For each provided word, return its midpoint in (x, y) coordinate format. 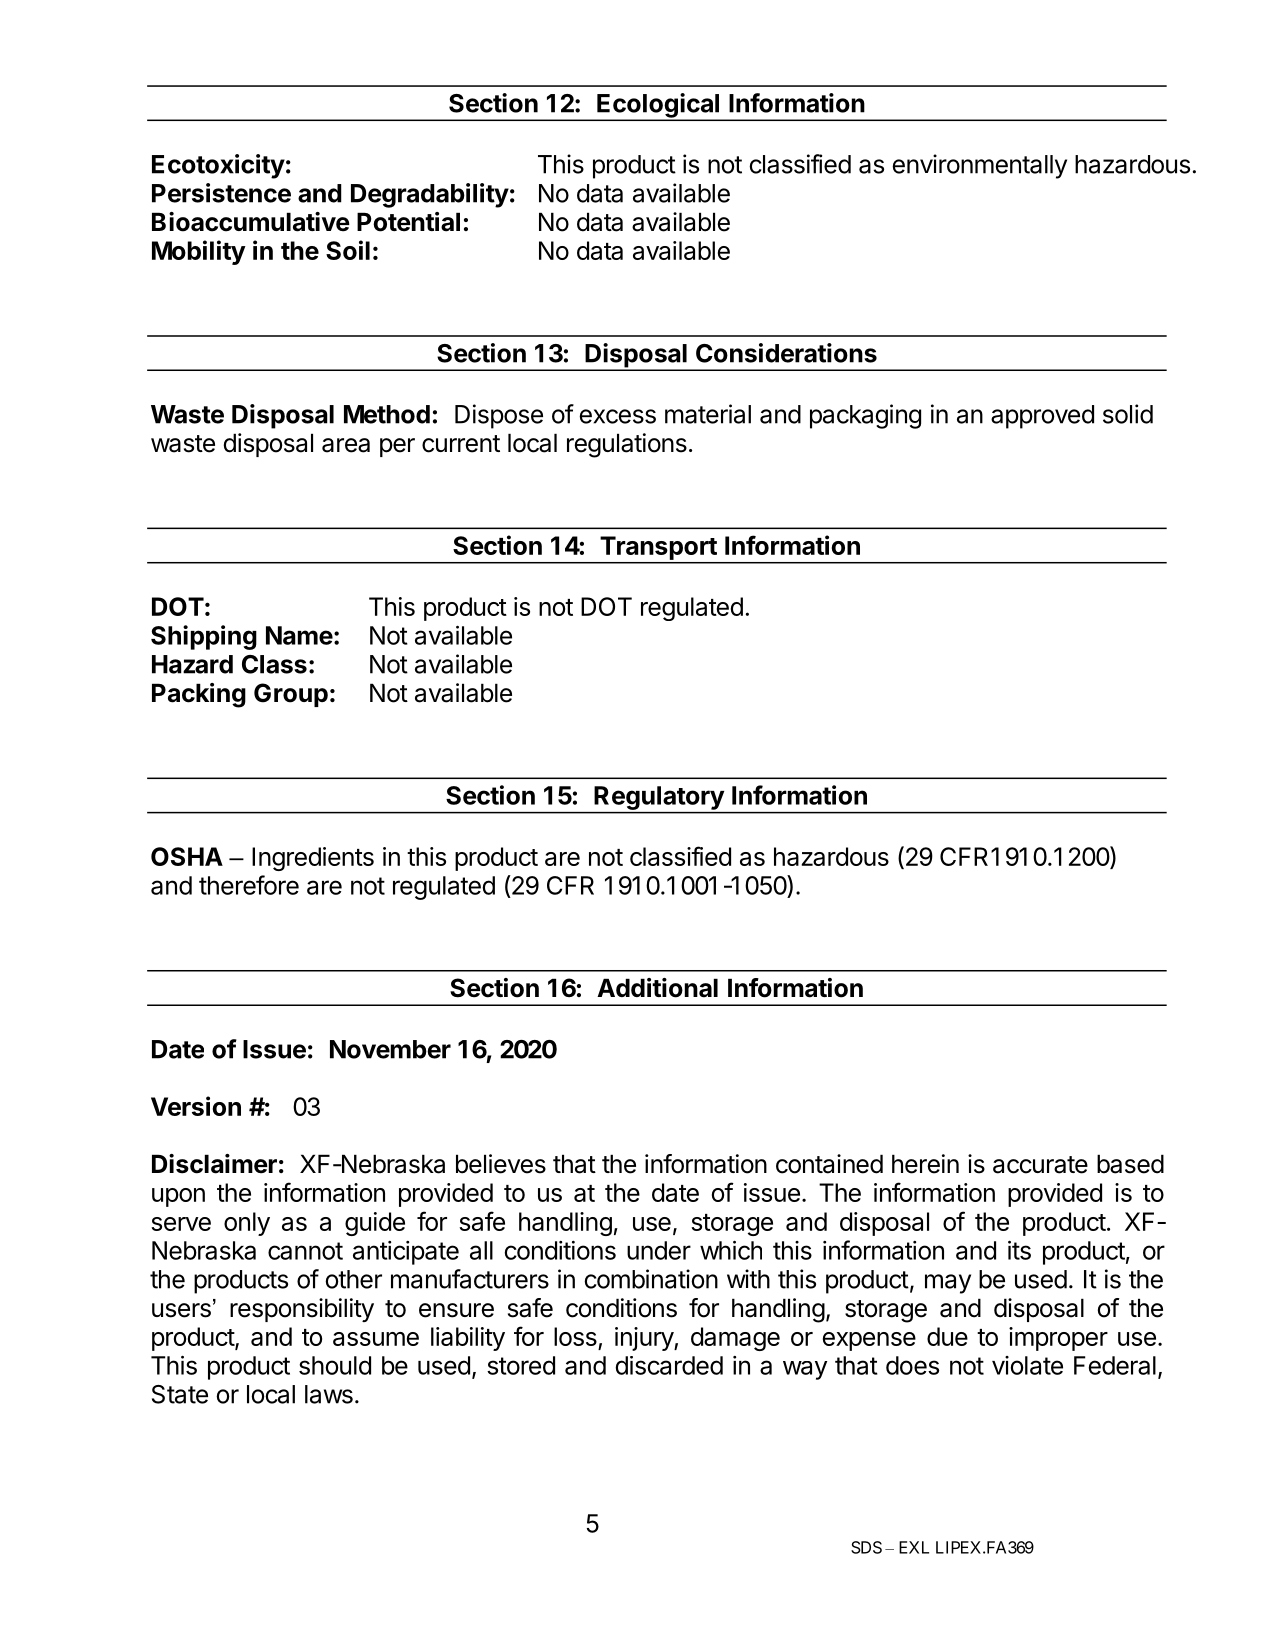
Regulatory (659, 798)
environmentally (979, 166)
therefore (249, 885)
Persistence (221, 193)
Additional (657, 988)
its (1019, 1250)
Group (291, 695)
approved (1042, 417)
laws (329, 1394)
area (346, 445)
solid (1128, 414)
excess (617, 416)
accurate (1040, 1165)
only (247, 1224)
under (659, 1250)
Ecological (658, 106)
